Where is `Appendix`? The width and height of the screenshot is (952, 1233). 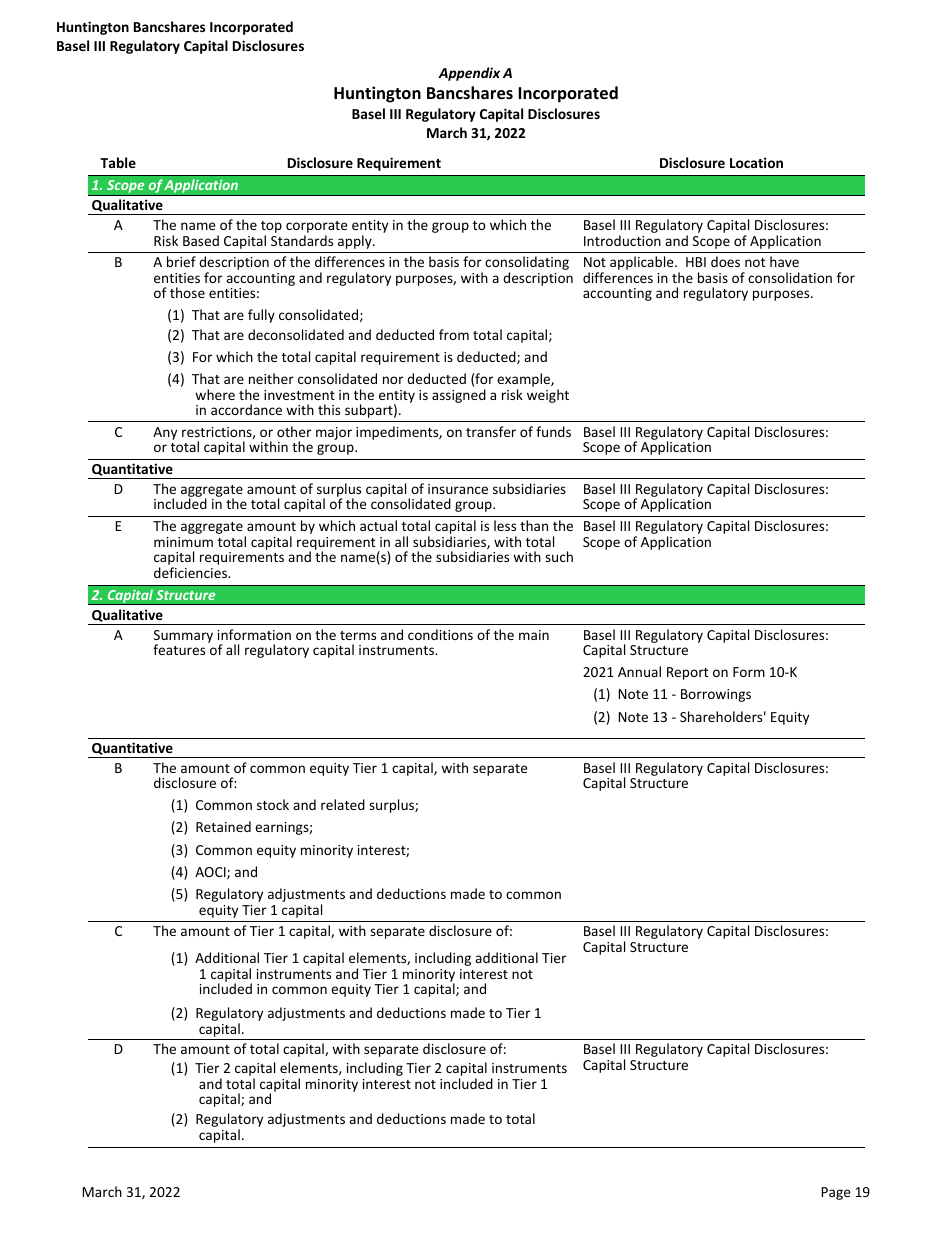
Appendix is located at coordinates (469, 74).
